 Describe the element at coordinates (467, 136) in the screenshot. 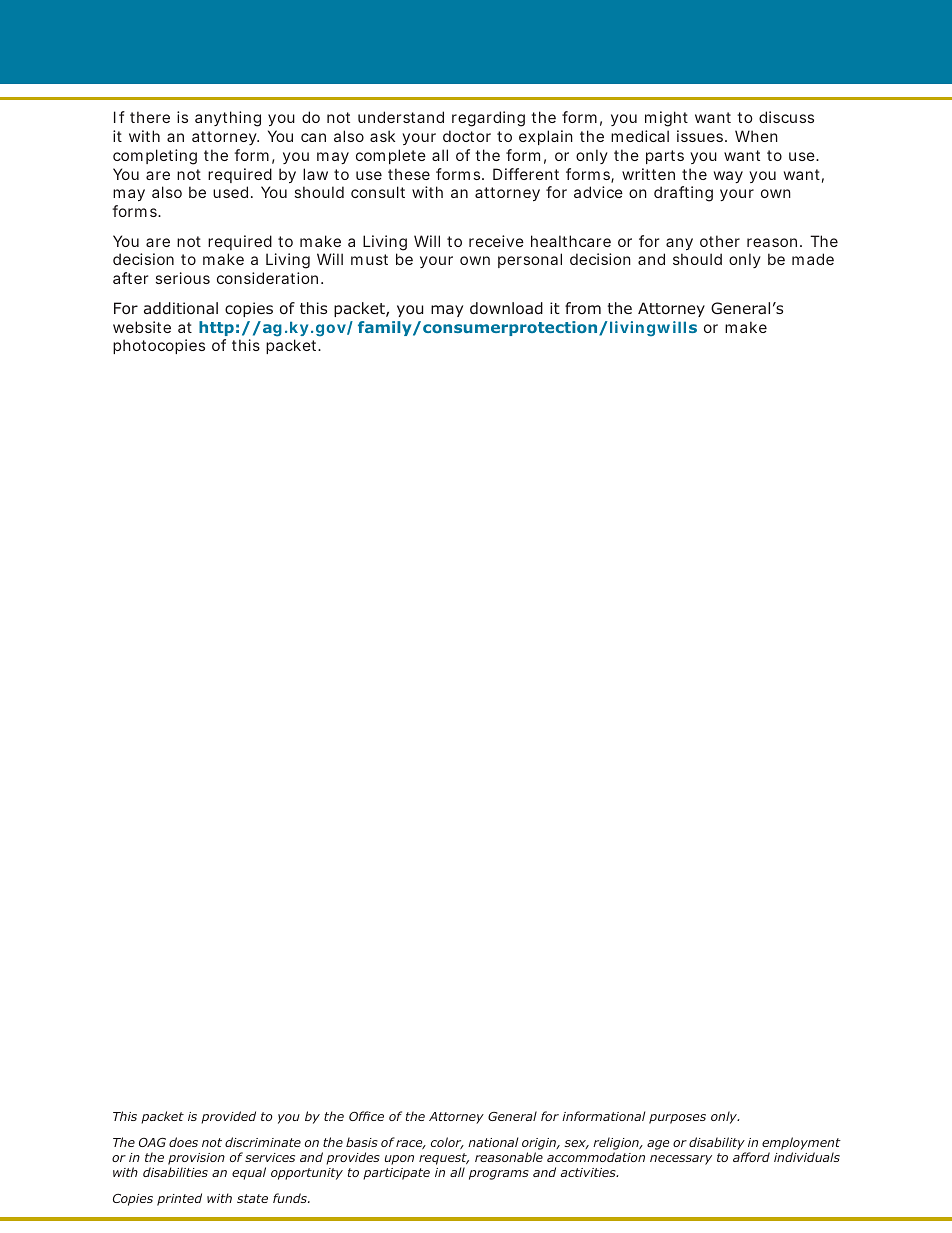

I see `doctor` at that location.
